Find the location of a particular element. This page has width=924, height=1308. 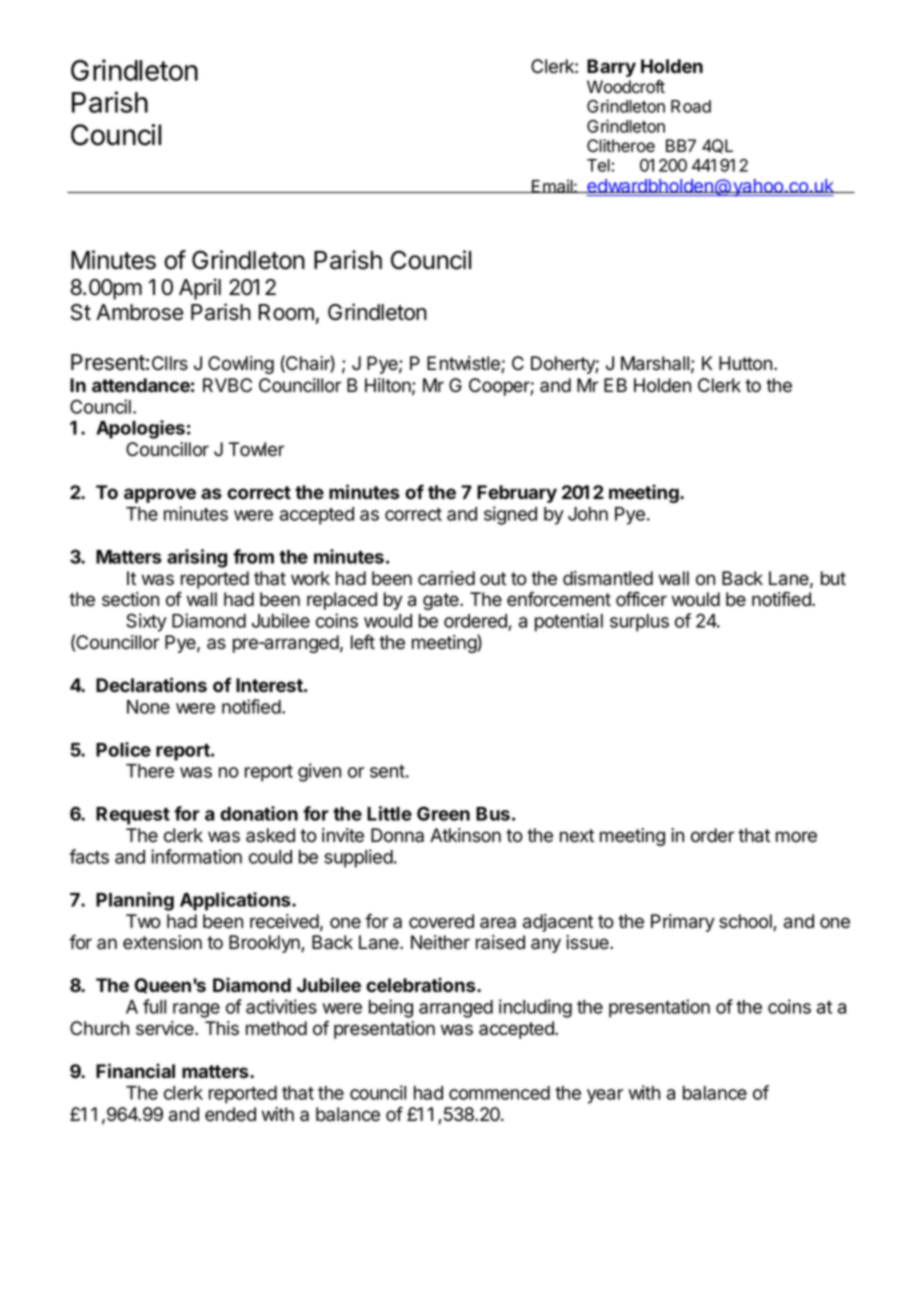

Apologies is located at coordinates (140, 429).
